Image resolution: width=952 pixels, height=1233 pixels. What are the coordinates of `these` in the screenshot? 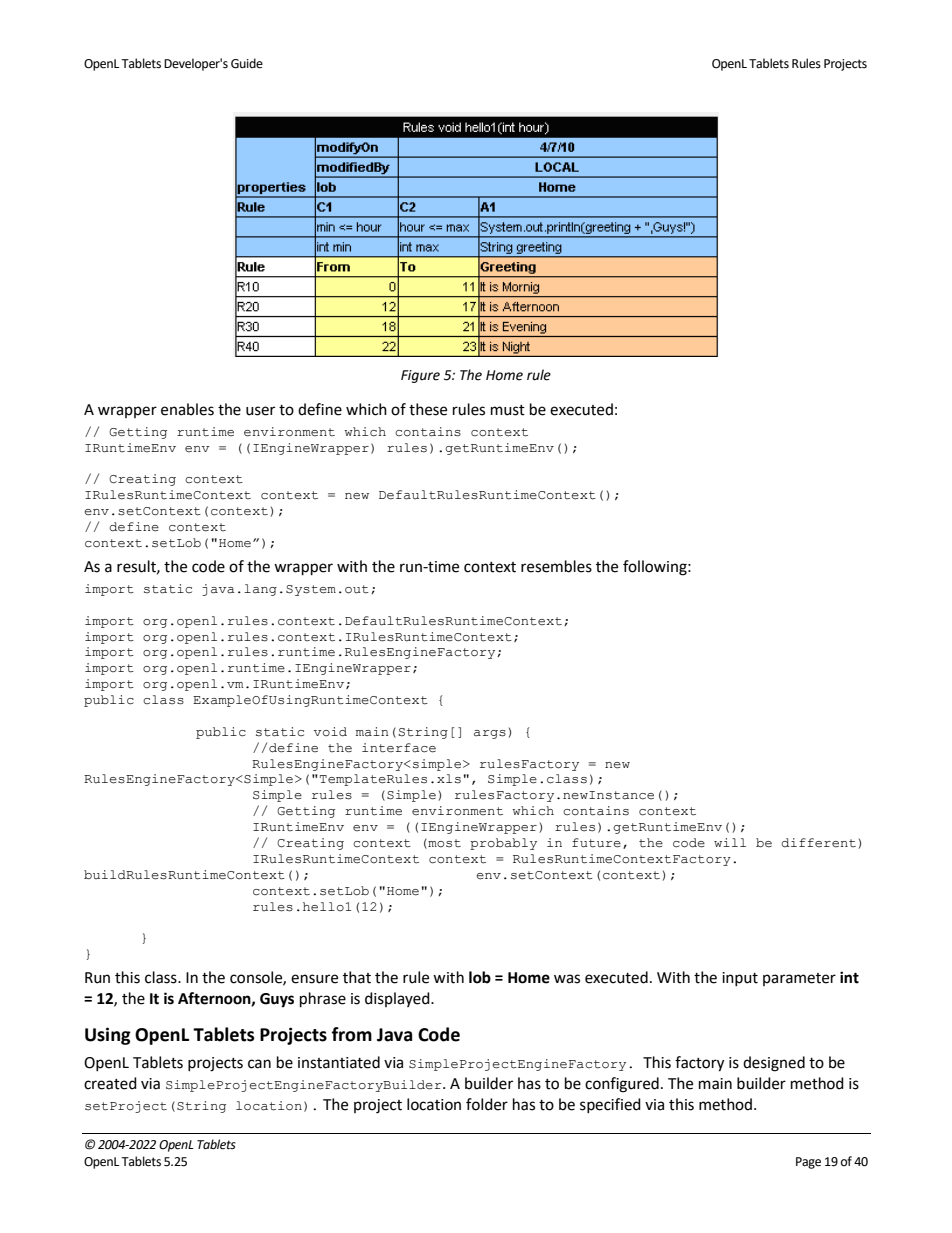 It's located at (428, 409).
